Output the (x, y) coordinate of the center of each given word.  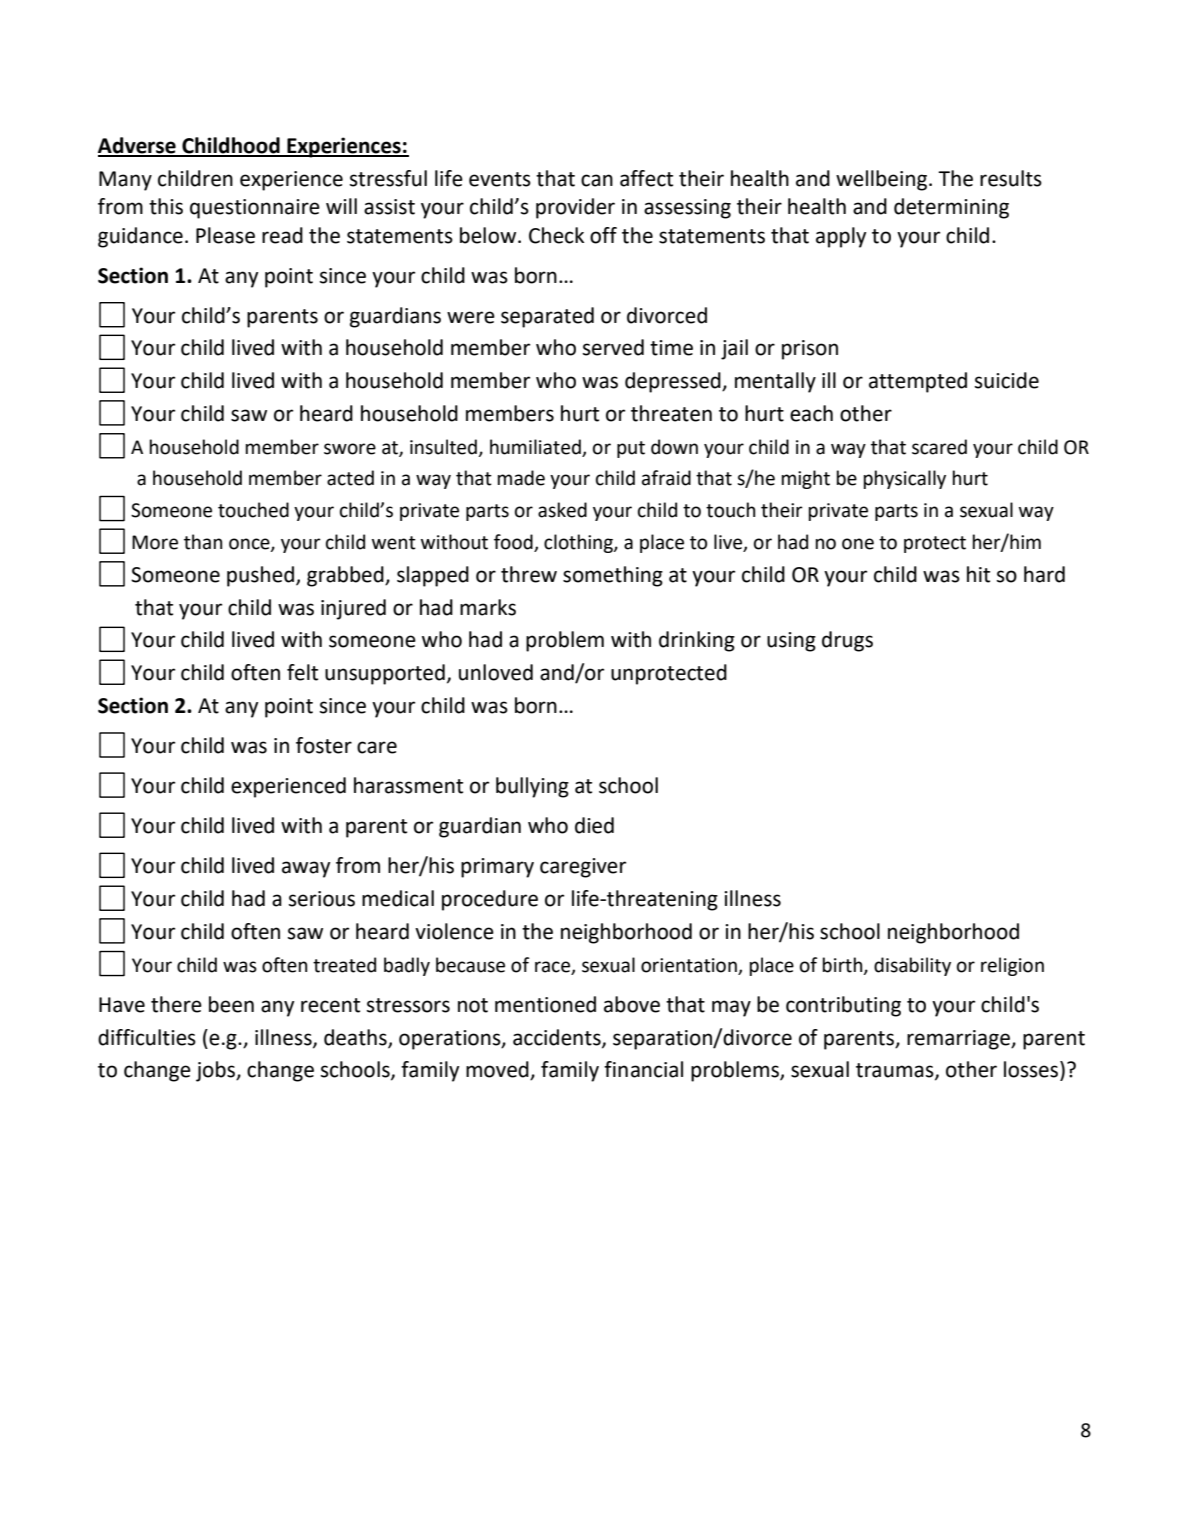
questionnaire (255, 209)
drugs (847, 641)
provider (575, 208)
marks (488, 607)
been (231, 1004)
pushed (260, 576)
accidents (558, 1038)
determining (951, 208)
